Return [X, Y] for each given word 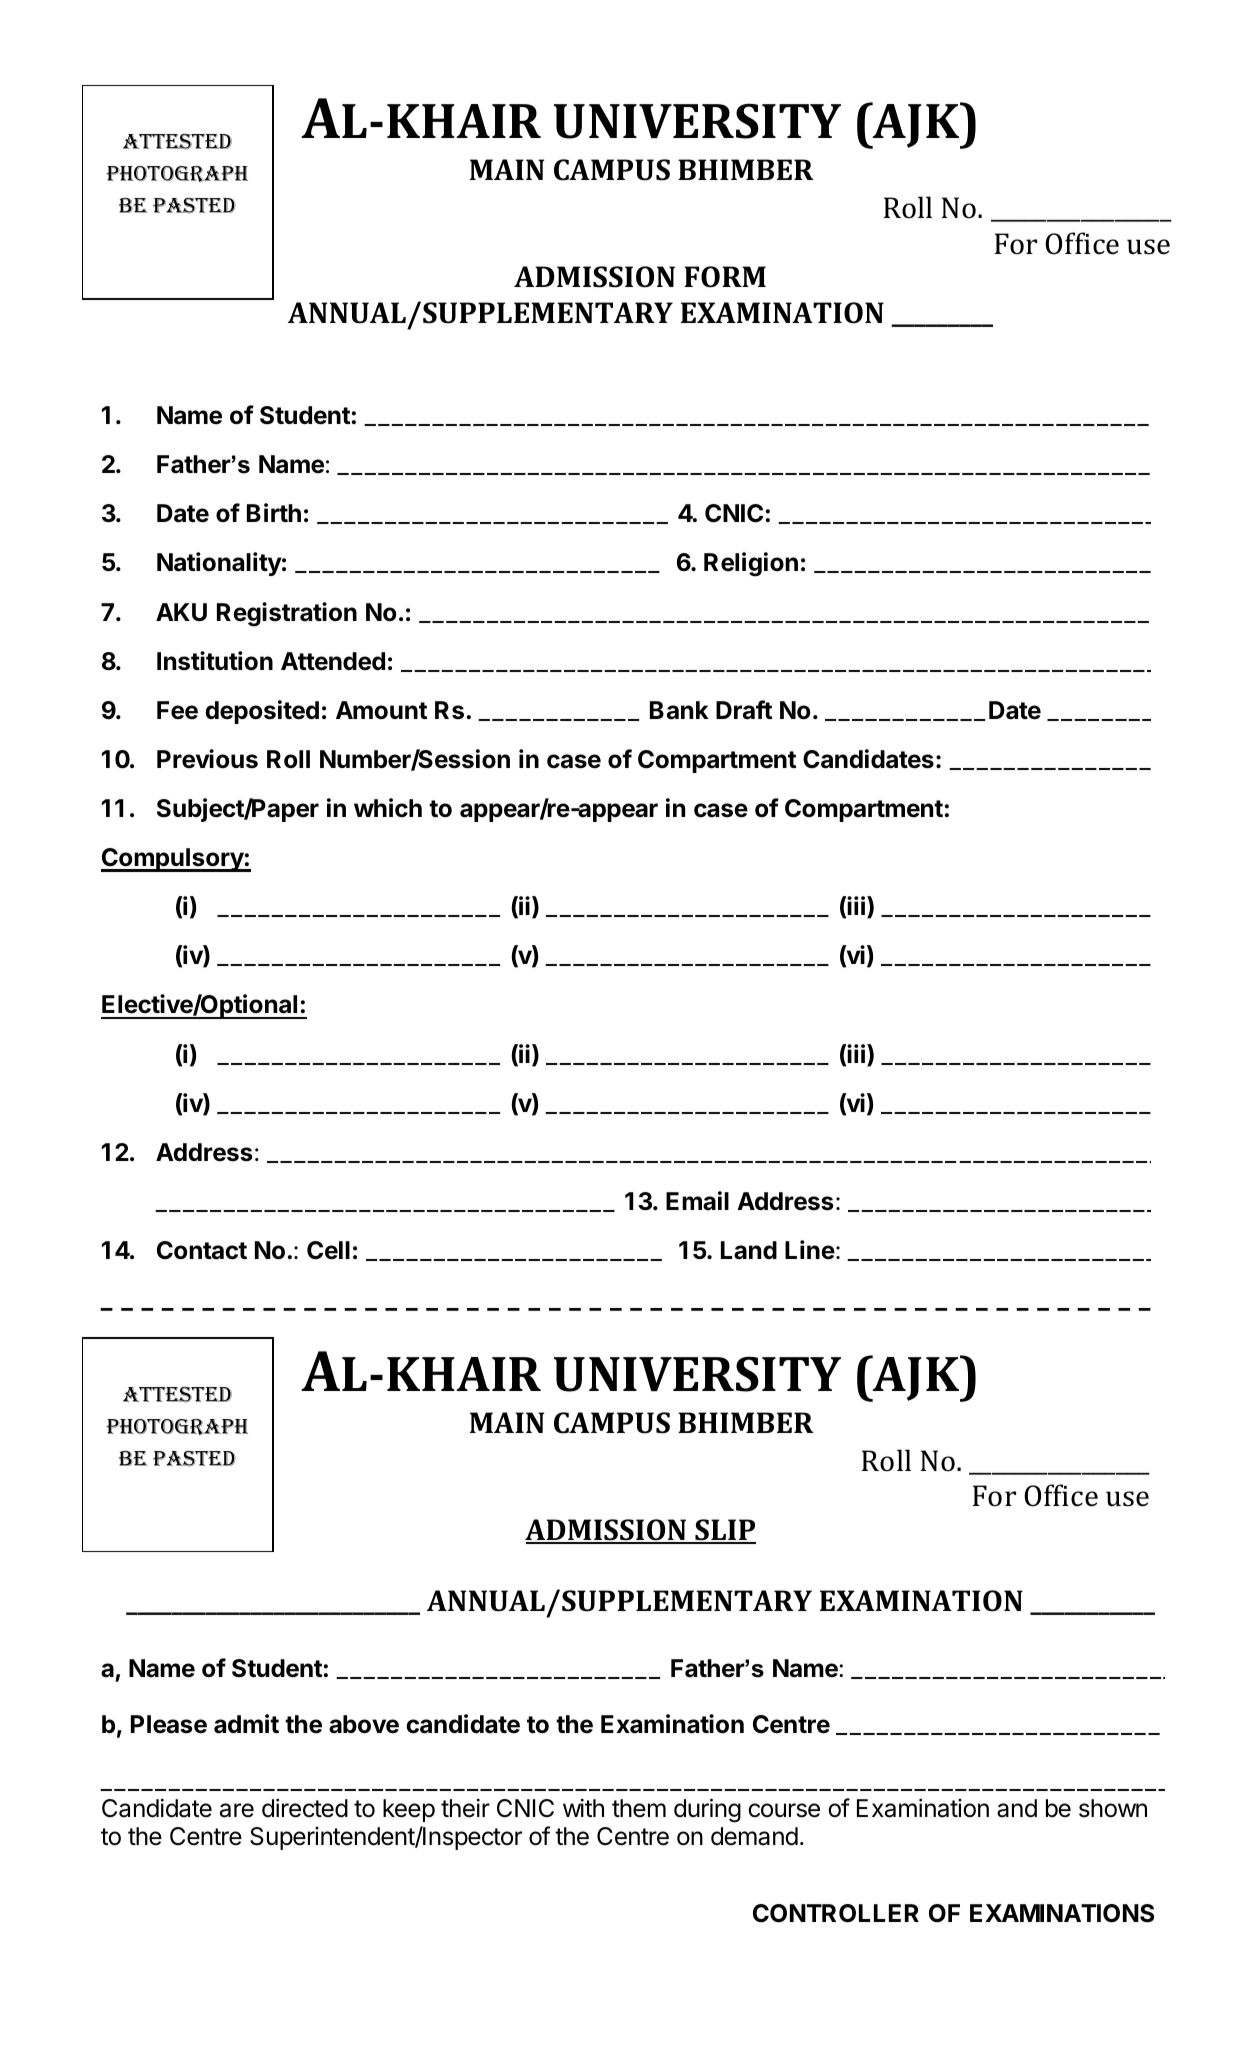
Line [810, 1250]
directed [305, 1808]
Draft [744, 710]
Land [749, 1250]
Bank [679, 710]
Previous [207, 759]
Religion [751, 564]
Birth [274, 512]
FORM [725, 277]
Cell [328, 1250]
